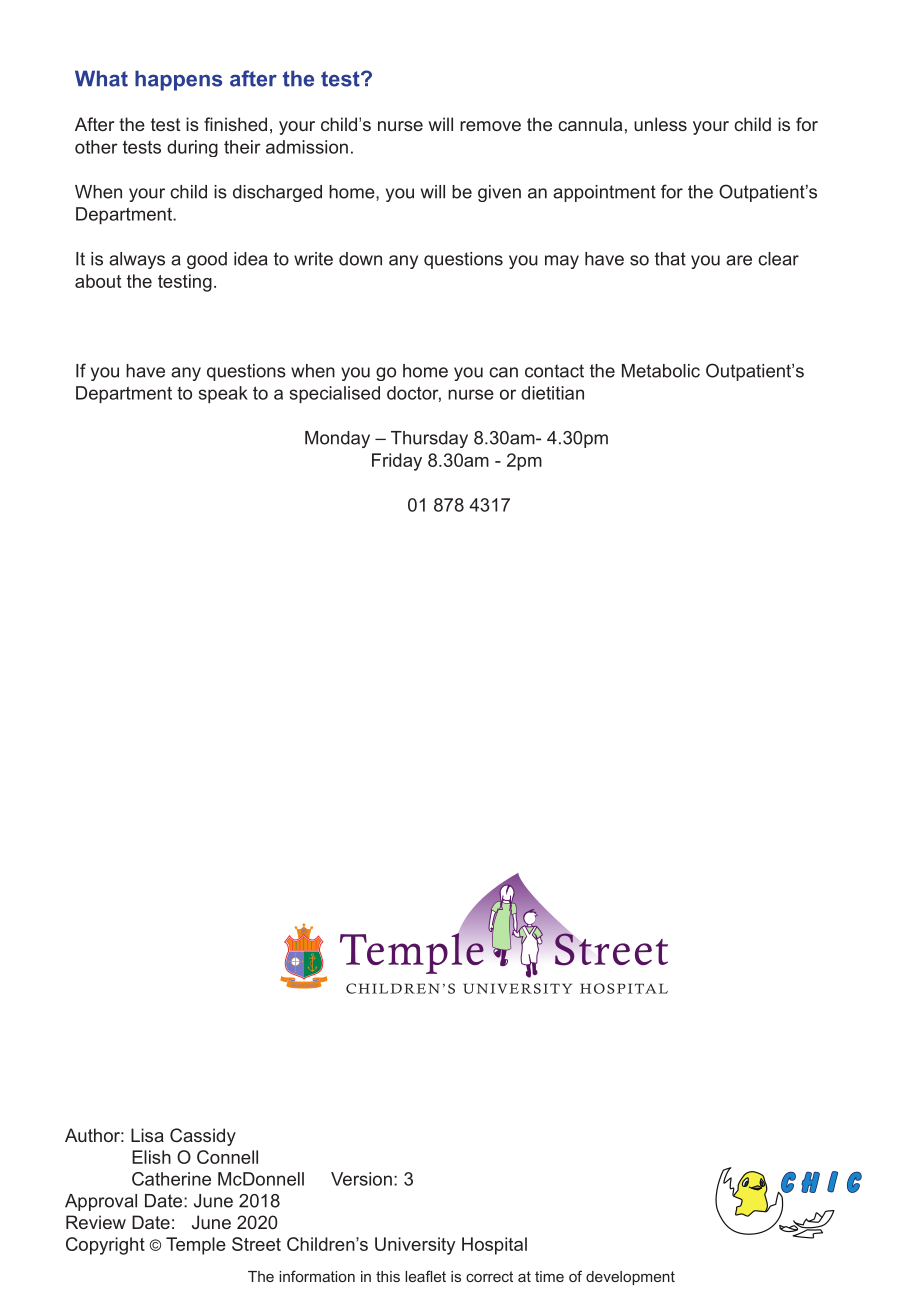 This page has height=1308, width=924. I want to click on unless, so click(660, 124).
